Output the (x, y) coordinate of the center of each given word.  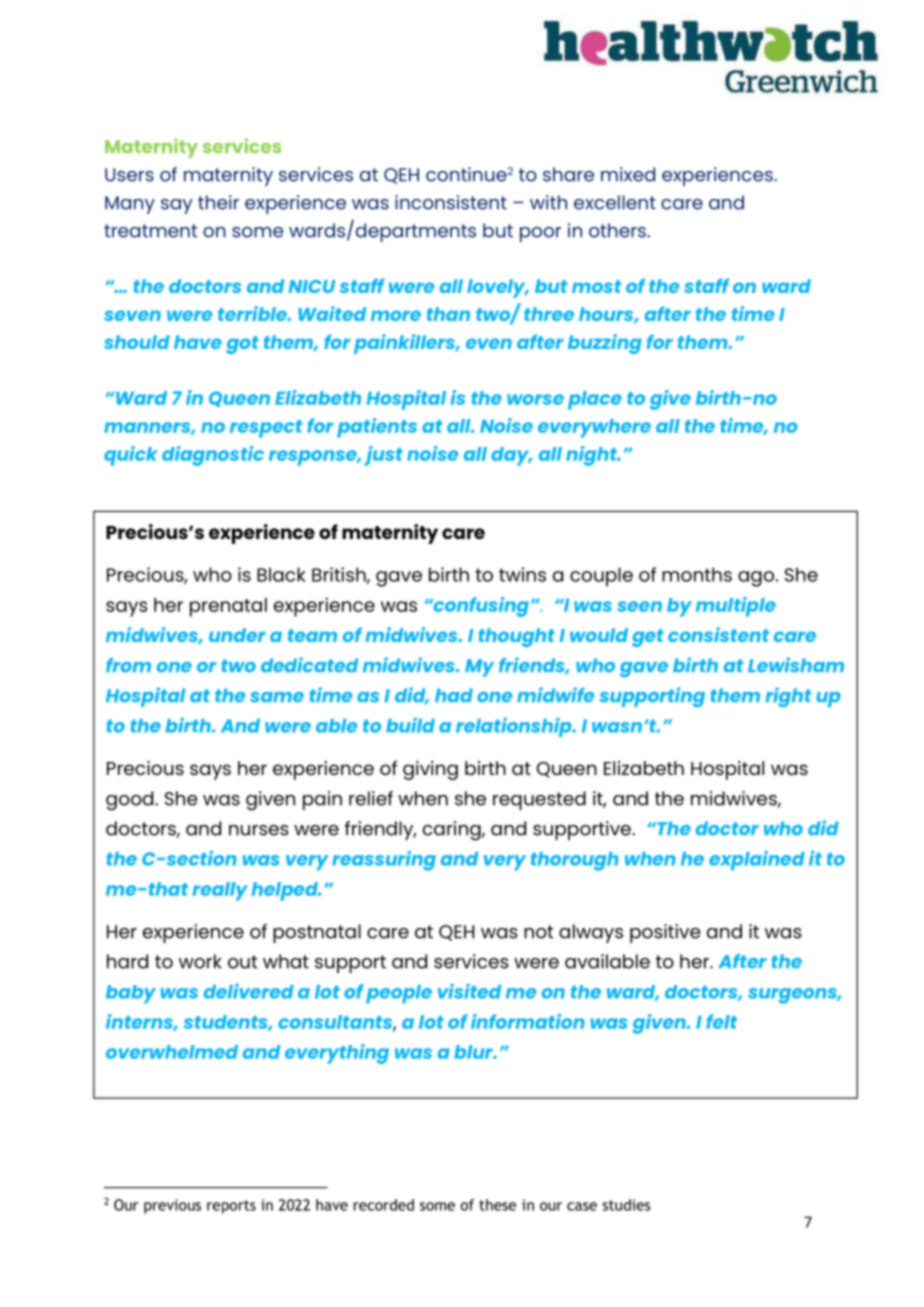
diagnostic (213, 456)
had (454, 695)
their (218, 202)
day (511, 456)
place (595, 400)
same (277, 697)
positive (665, 933)
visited (469, 991)
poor (540, 234)
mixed (628, 174)
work (200, 961)
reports (231, 1207)
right (788, 697)
